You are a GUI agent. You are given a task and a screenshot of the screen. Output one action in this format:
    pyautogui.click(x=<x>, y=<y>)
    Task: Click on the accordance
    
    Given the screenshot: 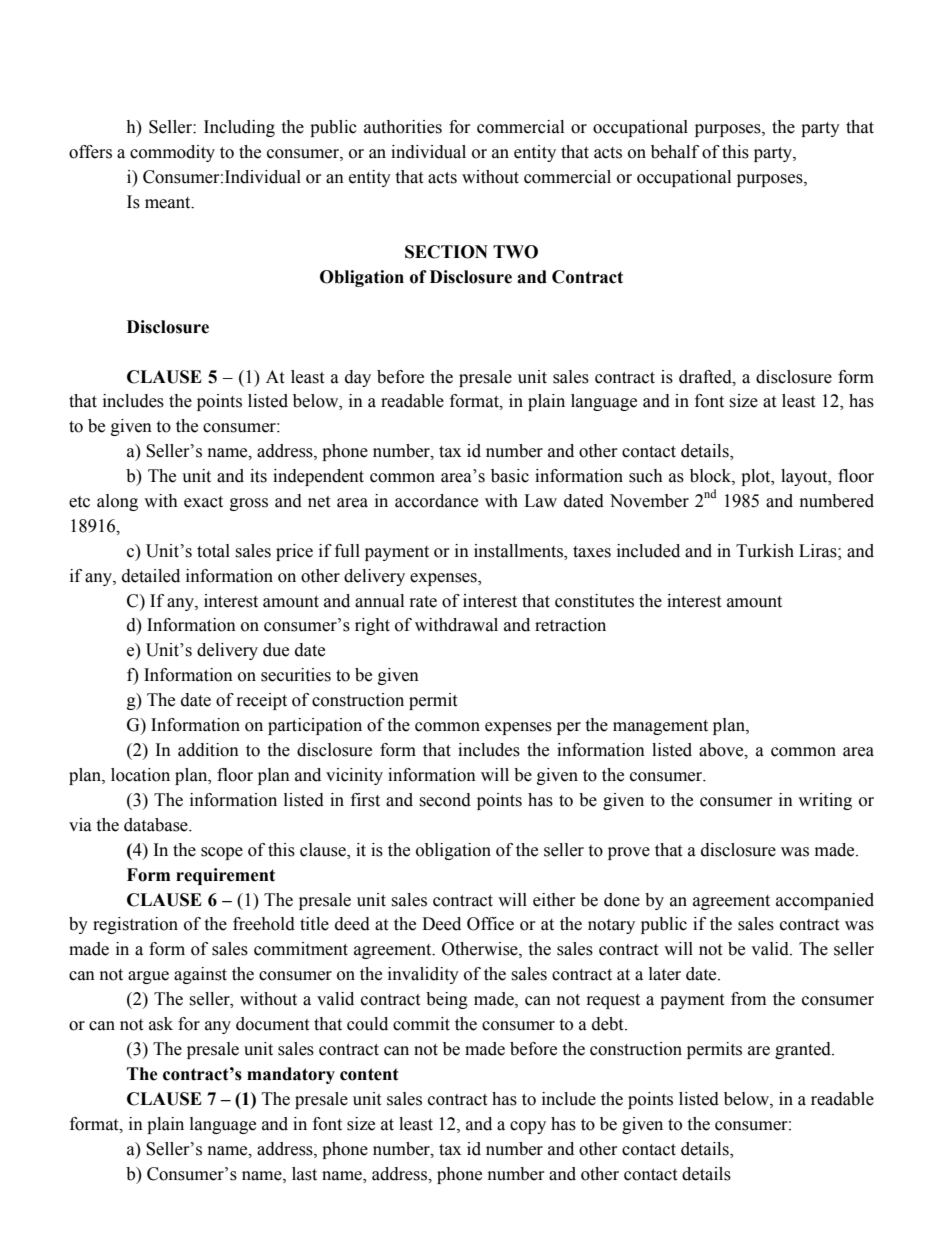 What is the action you would take?
    pyautogui.click(x=436, y=501)
